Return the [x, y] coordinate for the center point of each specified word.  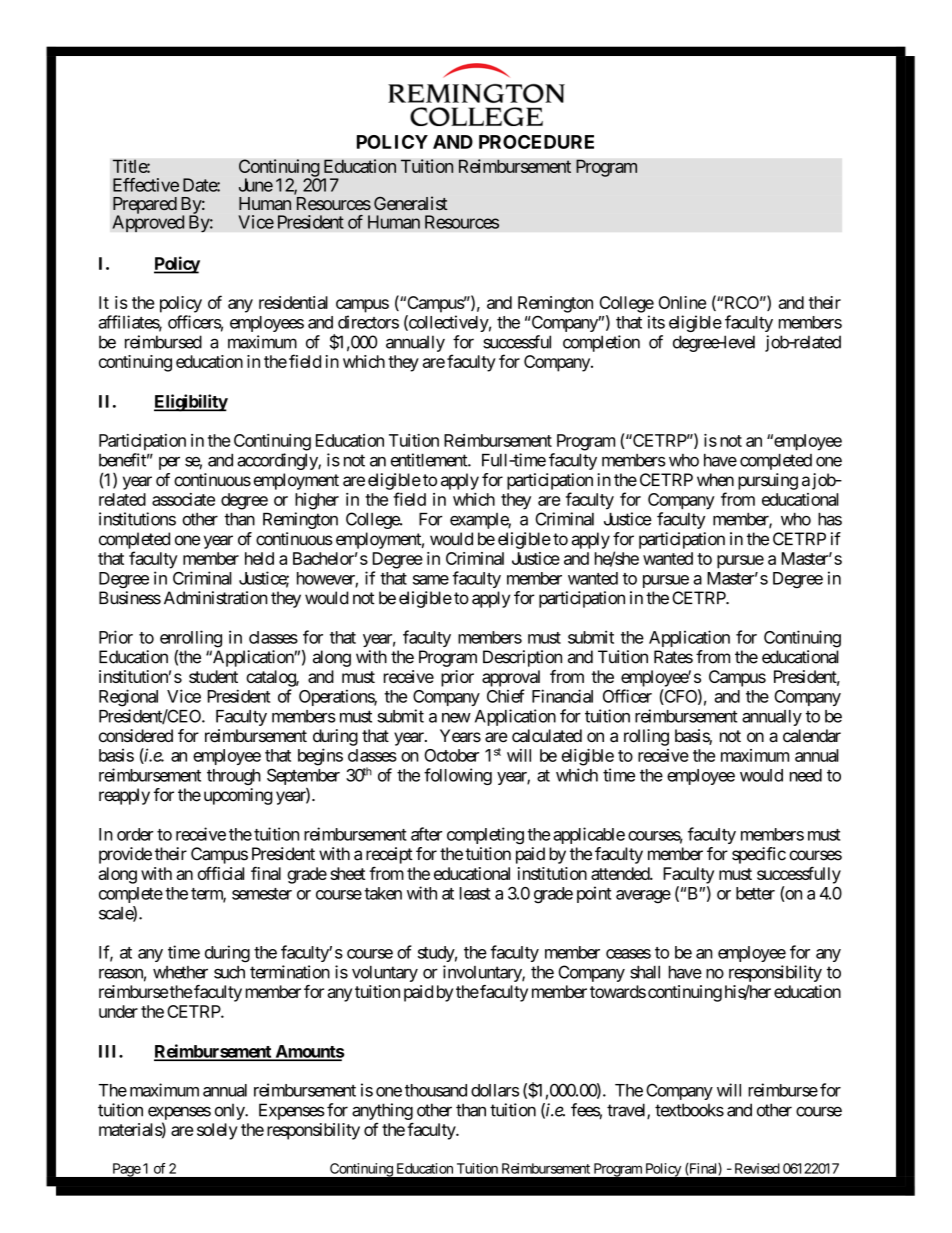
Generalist [411, 203]
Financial [562, 696]
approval [511, 678]
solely [217, 1131]
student [213, 676]
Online [682, 302]
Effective [146, 185]
